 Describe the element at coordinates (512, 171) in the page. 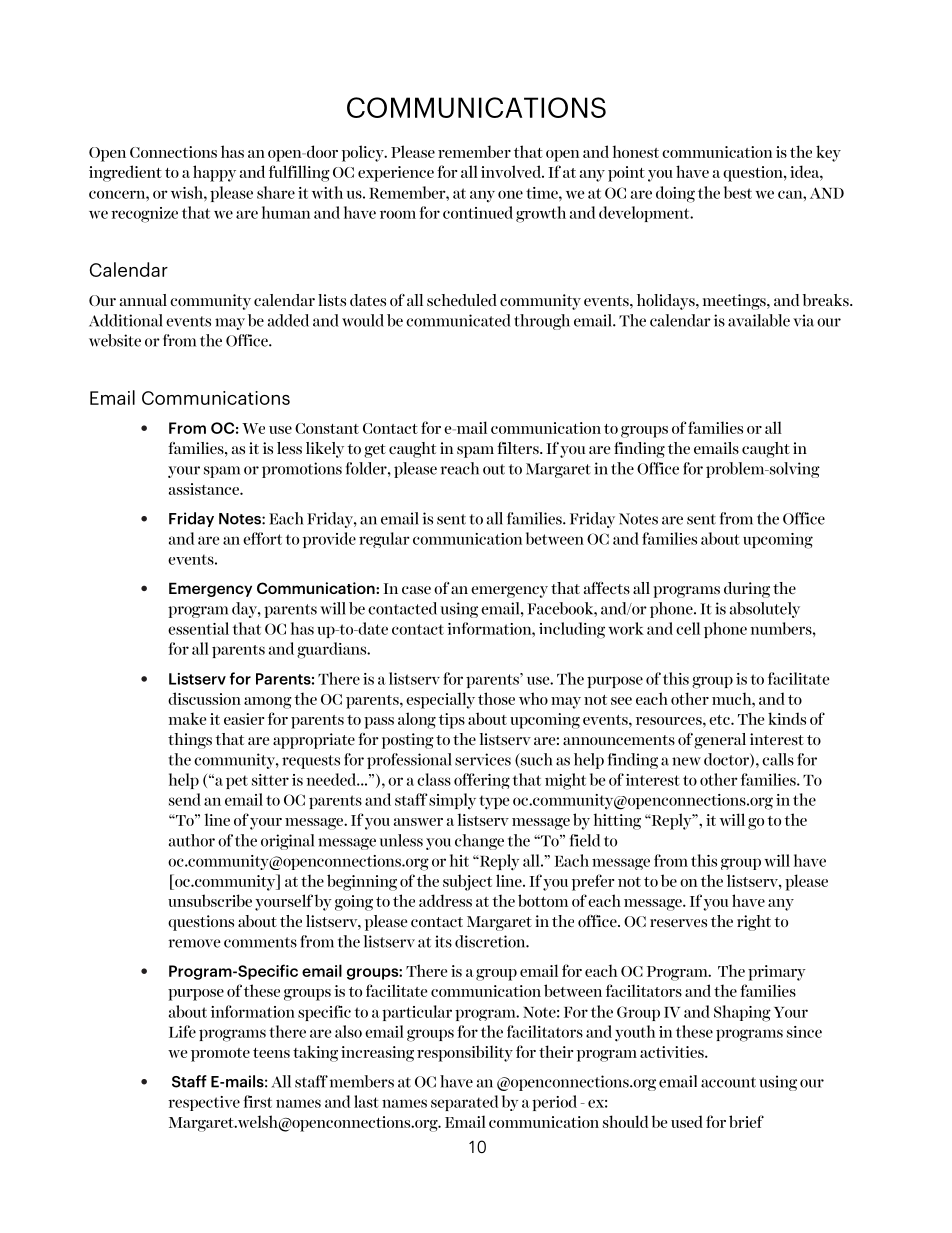

I see `involved` at that location.
